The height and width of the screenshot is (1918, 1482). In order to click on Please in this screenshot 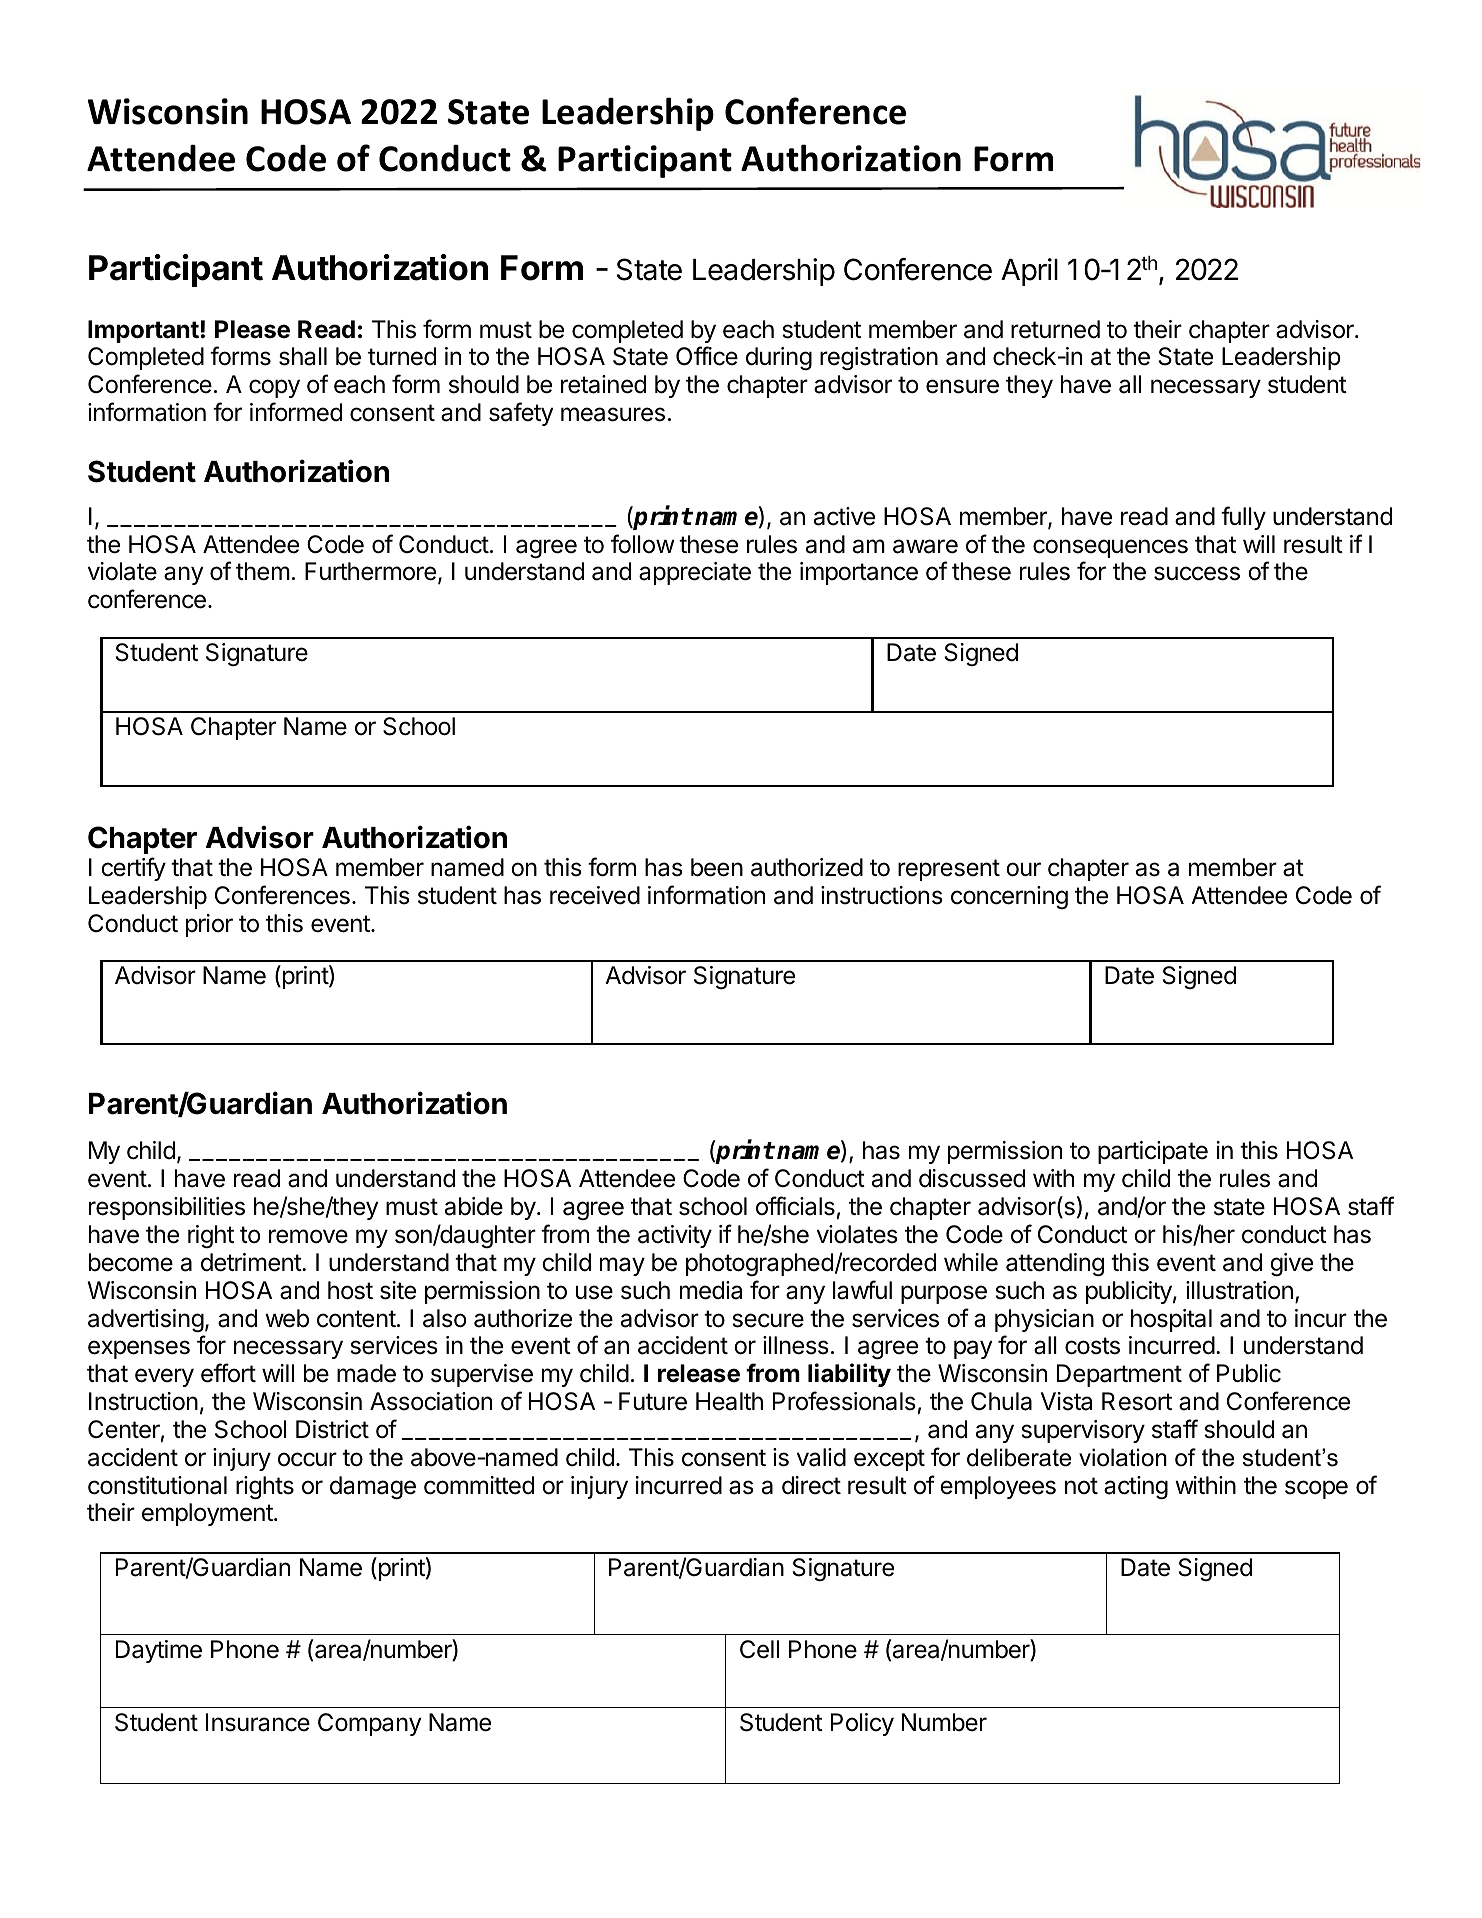, I will do `click(252, 329)`.
